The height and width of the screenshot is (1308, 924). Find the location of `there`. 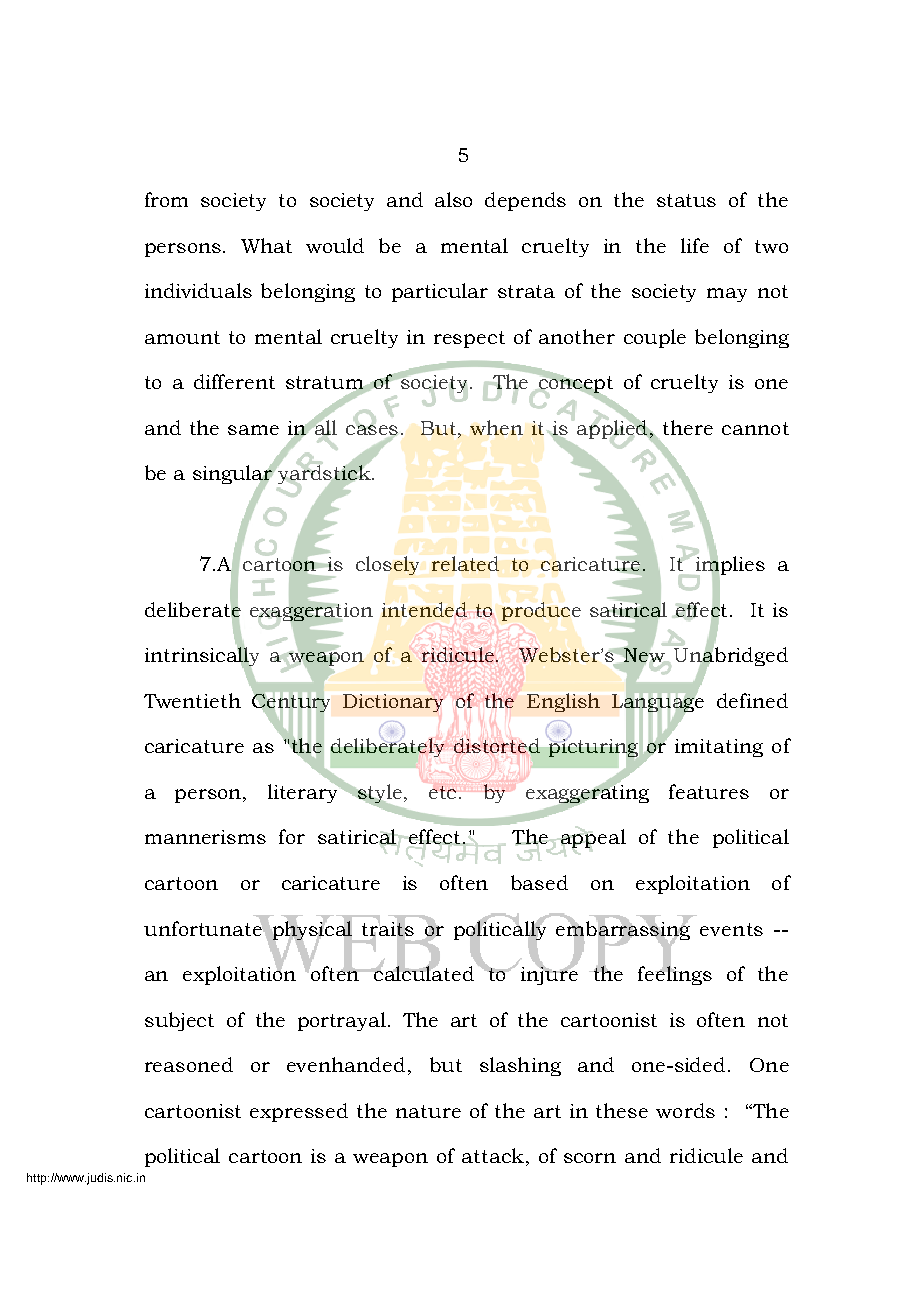

there is located at coordinates (688, 427).
